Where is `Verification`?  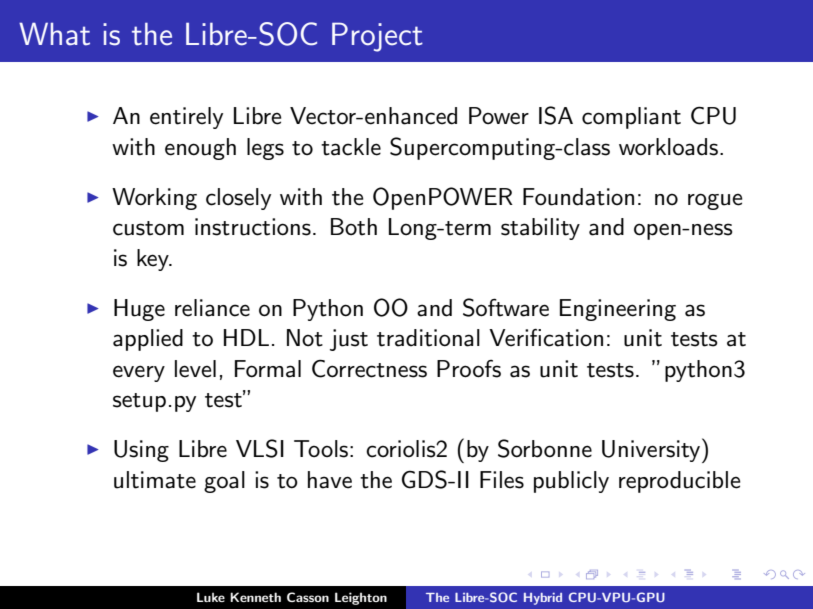
Verification is located at coordinates (546, 338).
